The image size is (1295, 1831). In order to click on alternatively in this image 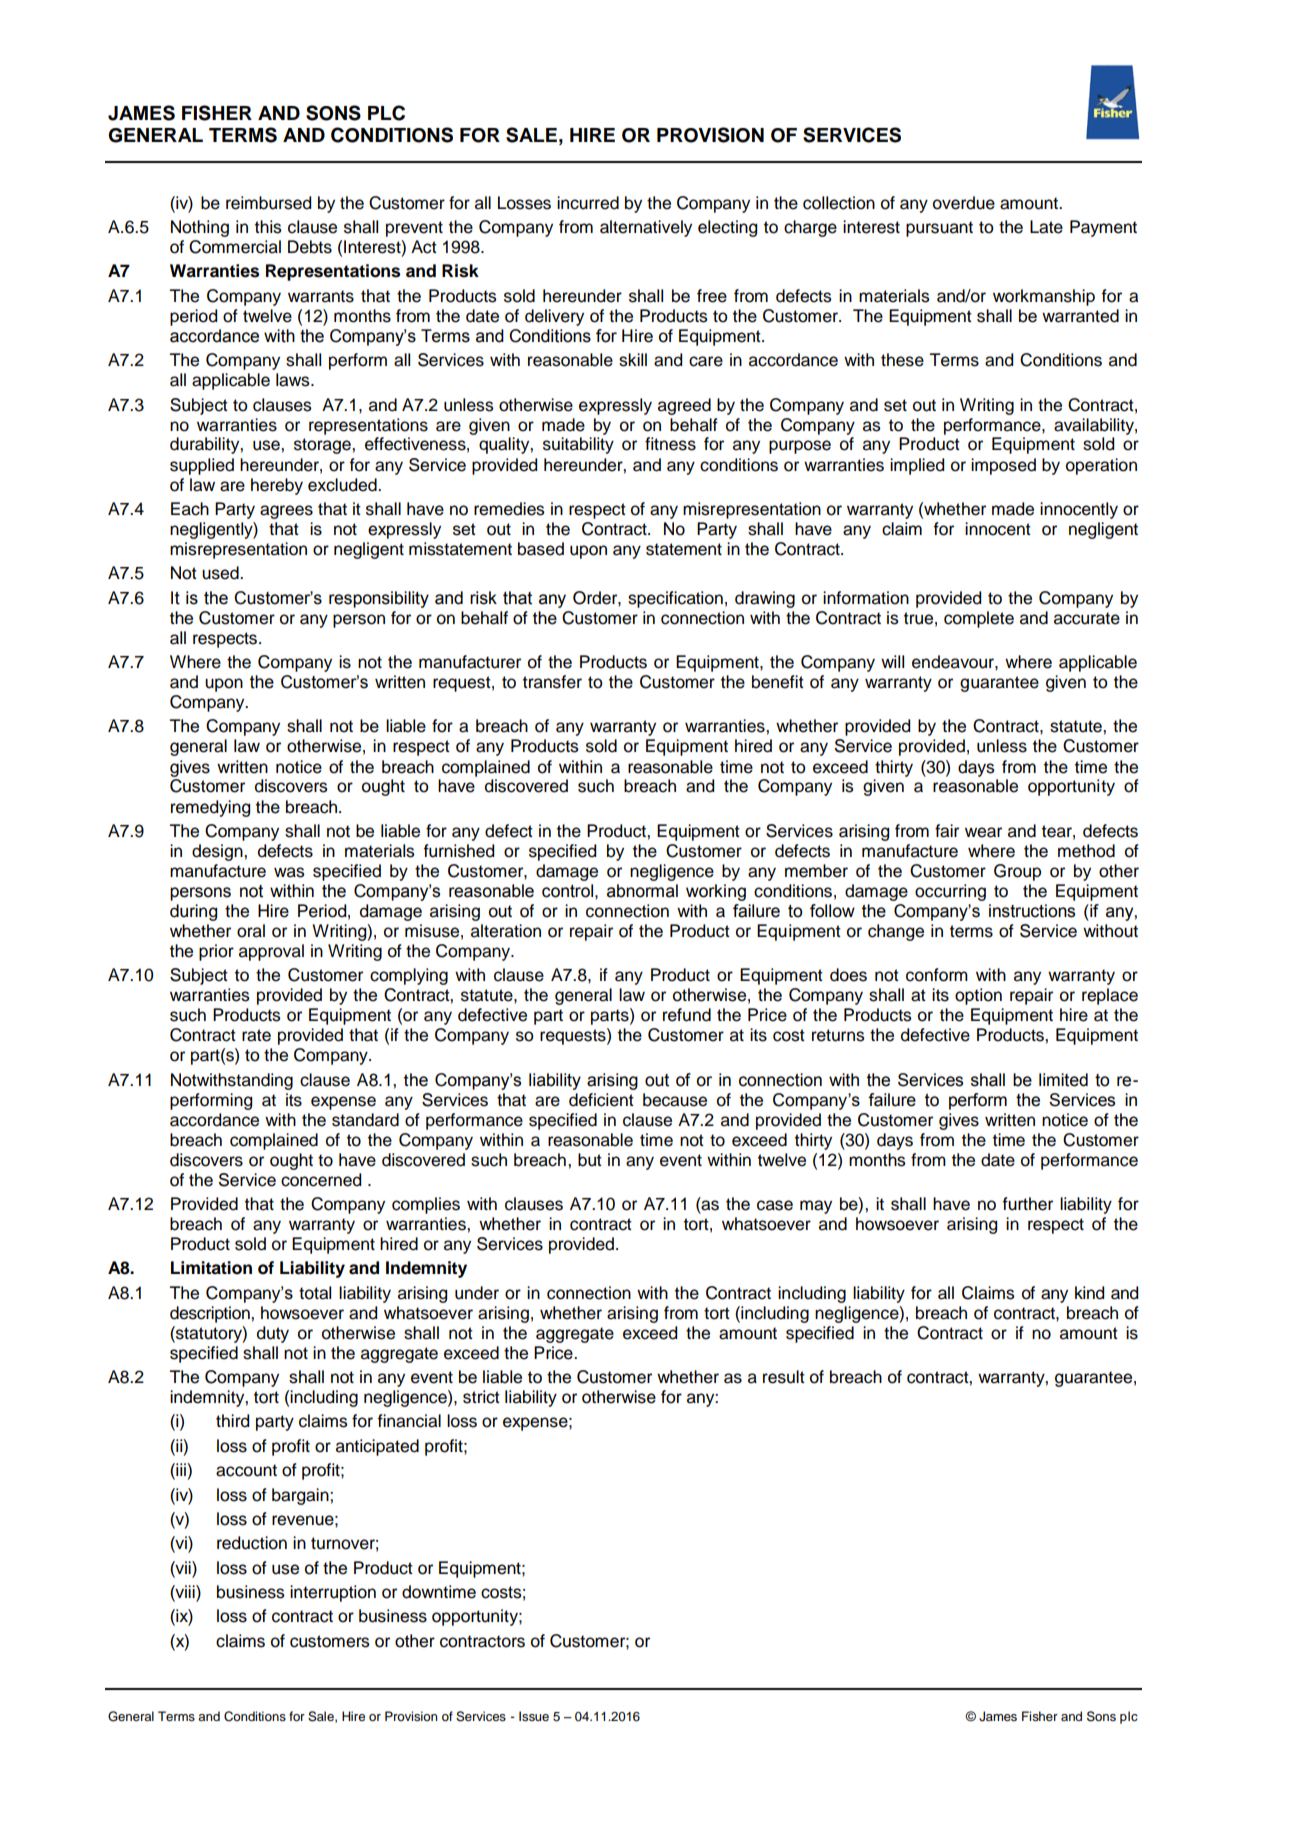, I will do `click(646, 228)`.
